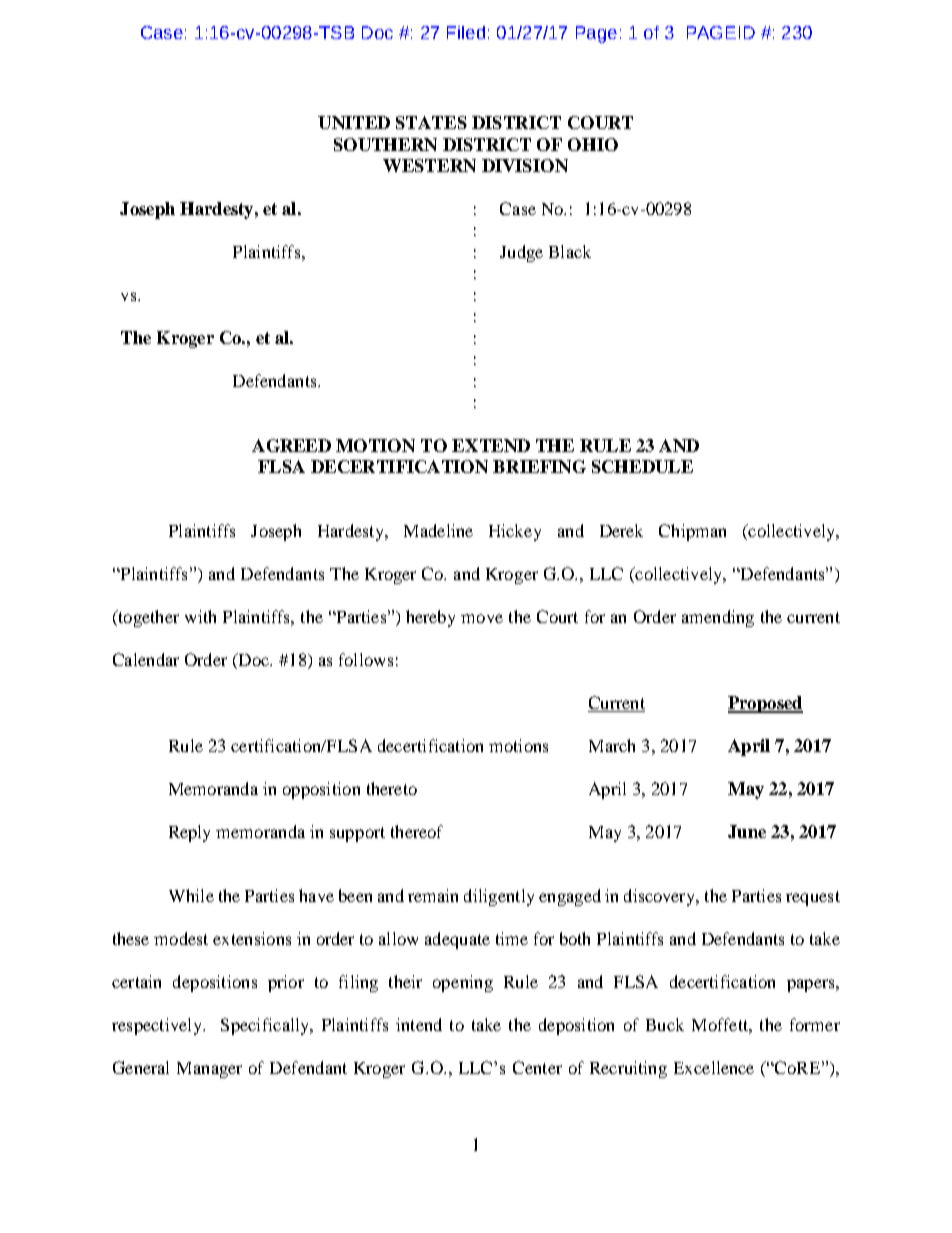 This screenshot has width=952, height=1233. What do you see at coordinates (354, 122) in the screenshot?
I see `UNITED` at bounding box center [354, 122].
